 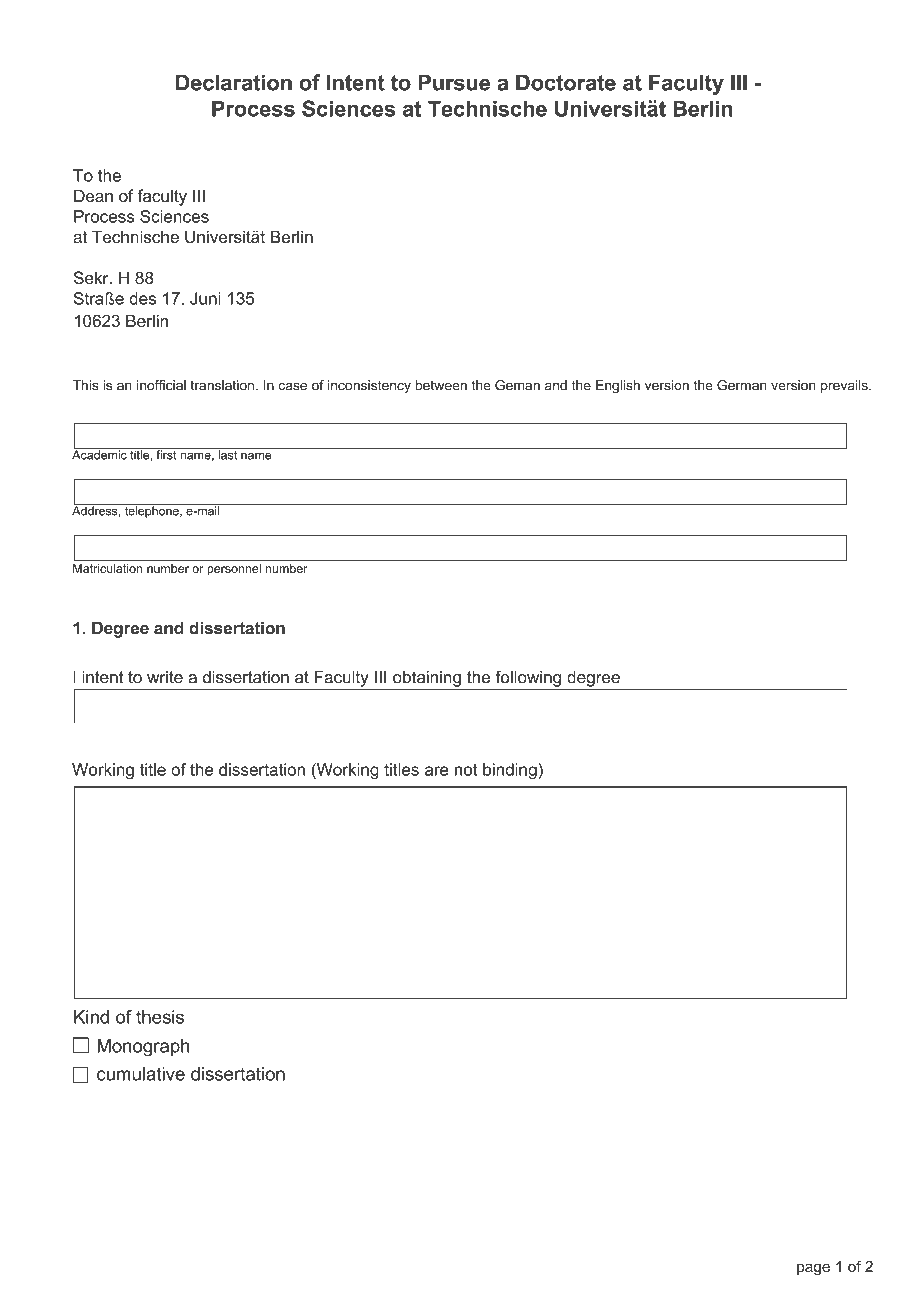 I want to click on Declaration, so click(x=234, y=82).
